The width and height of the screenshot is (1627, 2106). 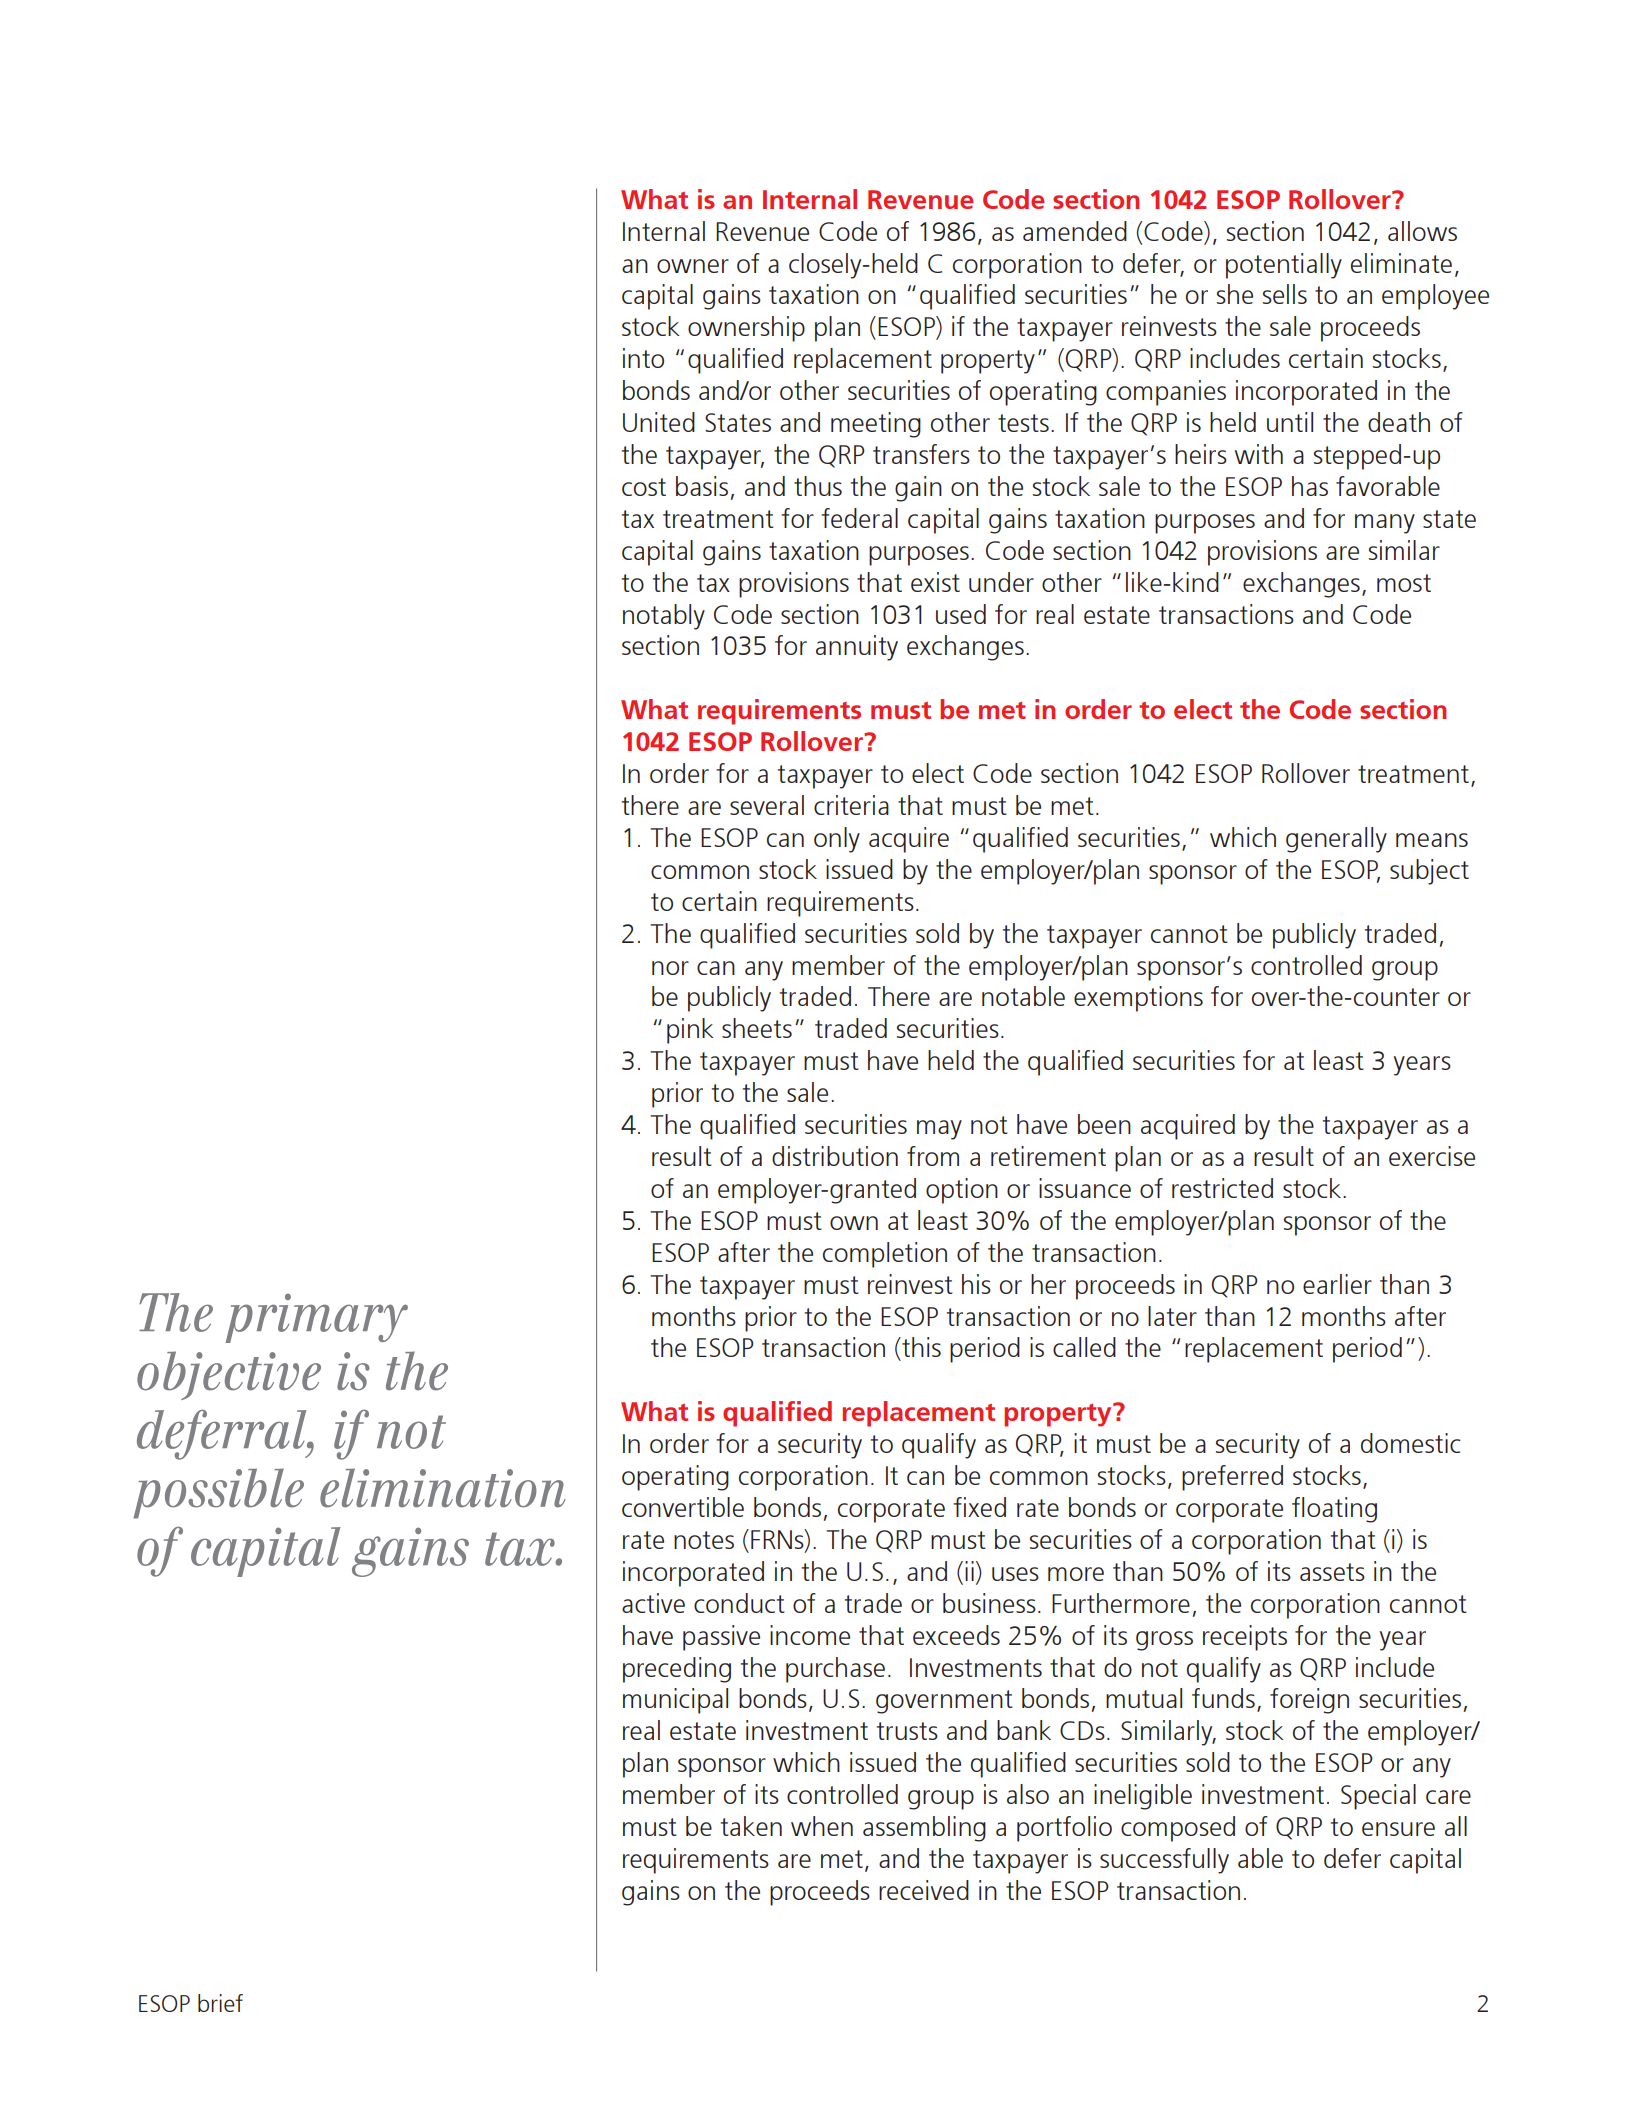 I want to click on when, so click(x=822, y=1826).
